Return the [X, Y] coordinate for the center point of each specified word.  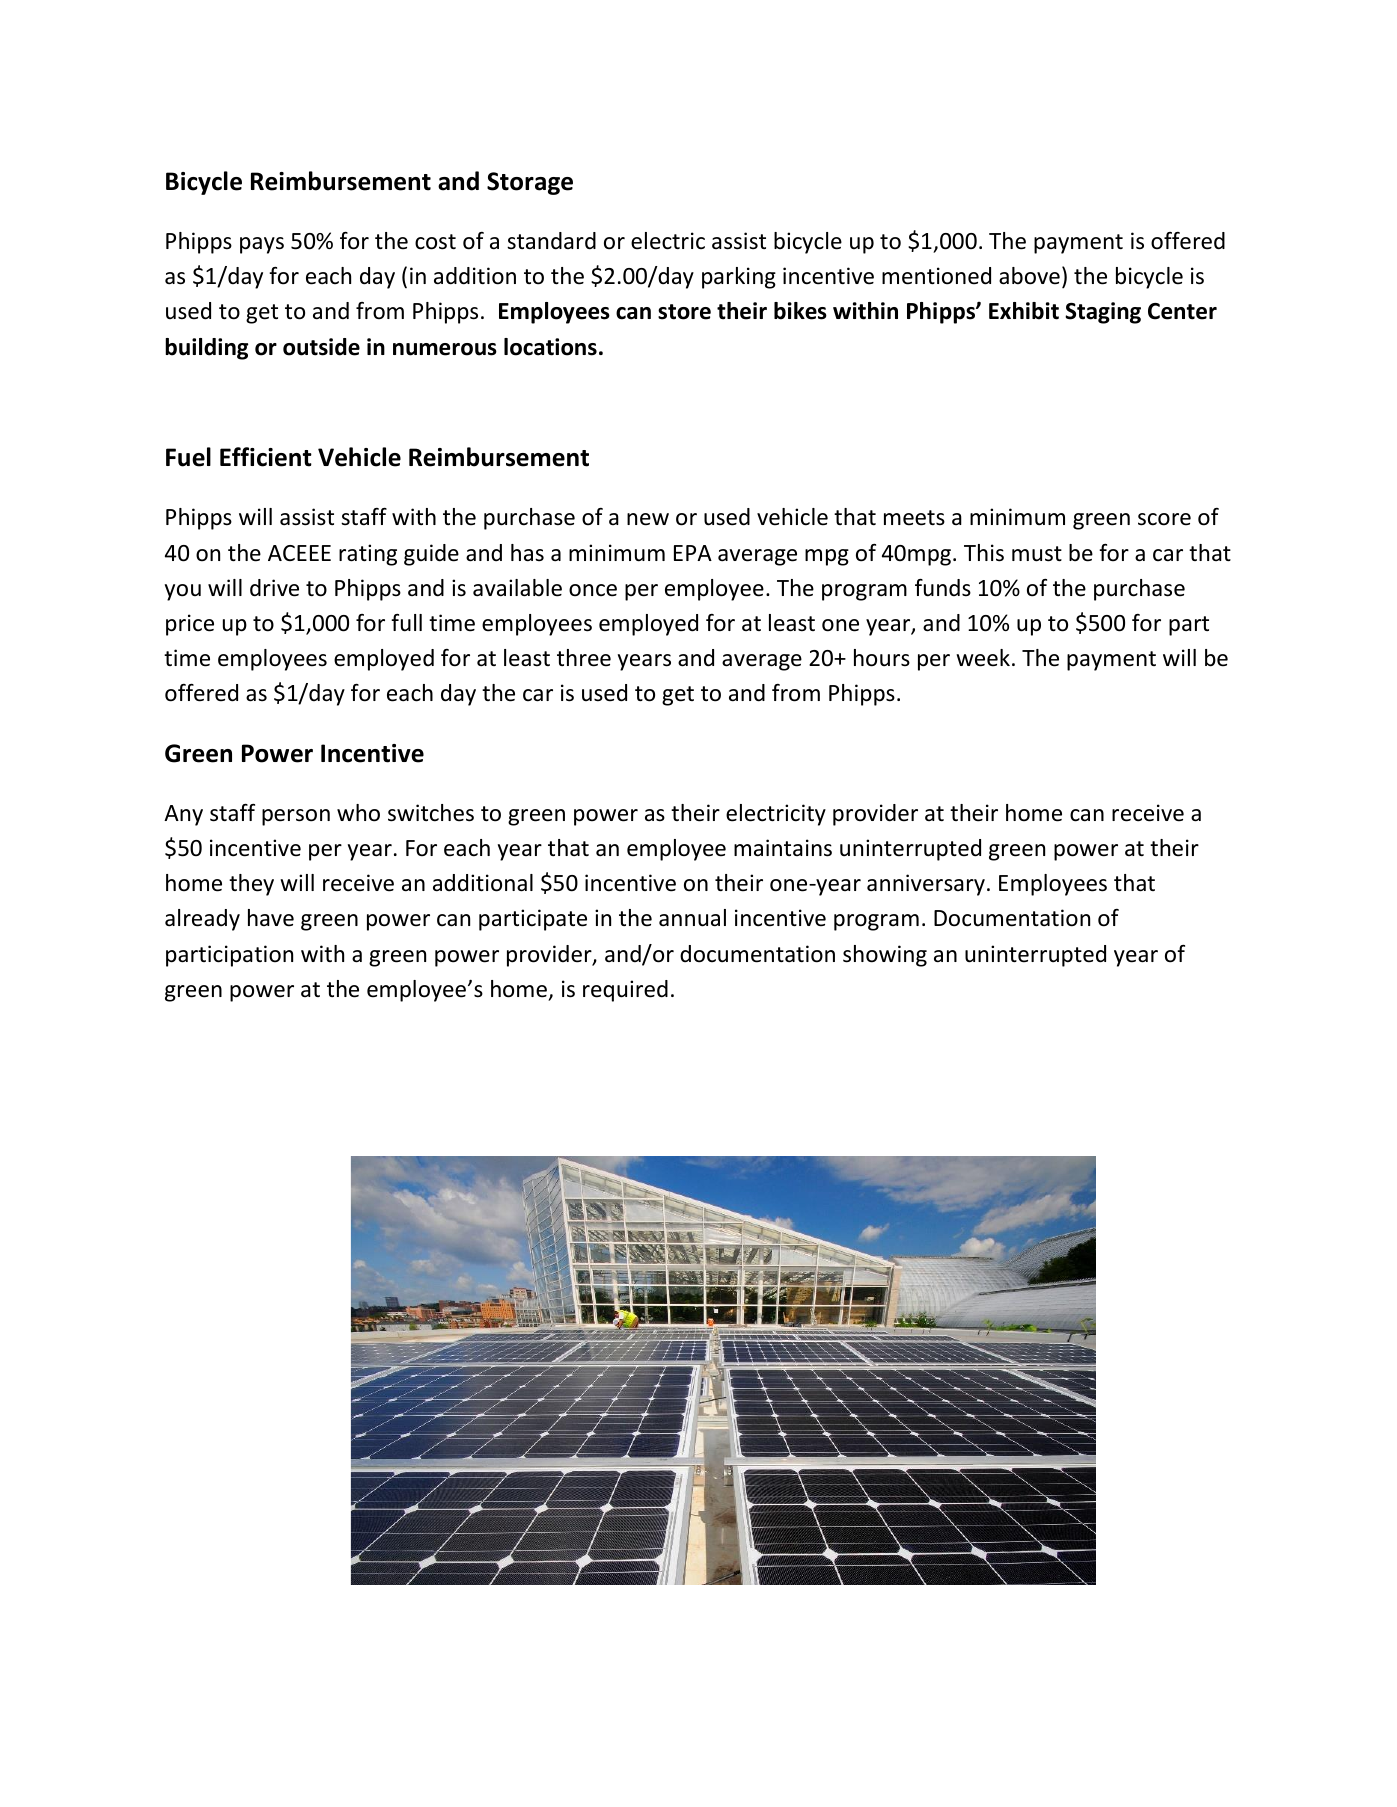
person [296, 817]
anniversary [926, 885]
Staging [1103, 313]
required [625, 991]
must [1037, 554]
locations [550, 347]
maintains [783, 848]
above [1029, 276]
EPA [693, 553]
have [271, 918]
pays [262, 245]
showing [885, 956]
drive [274, 588]
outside [321, 347]
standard [551, 241]
